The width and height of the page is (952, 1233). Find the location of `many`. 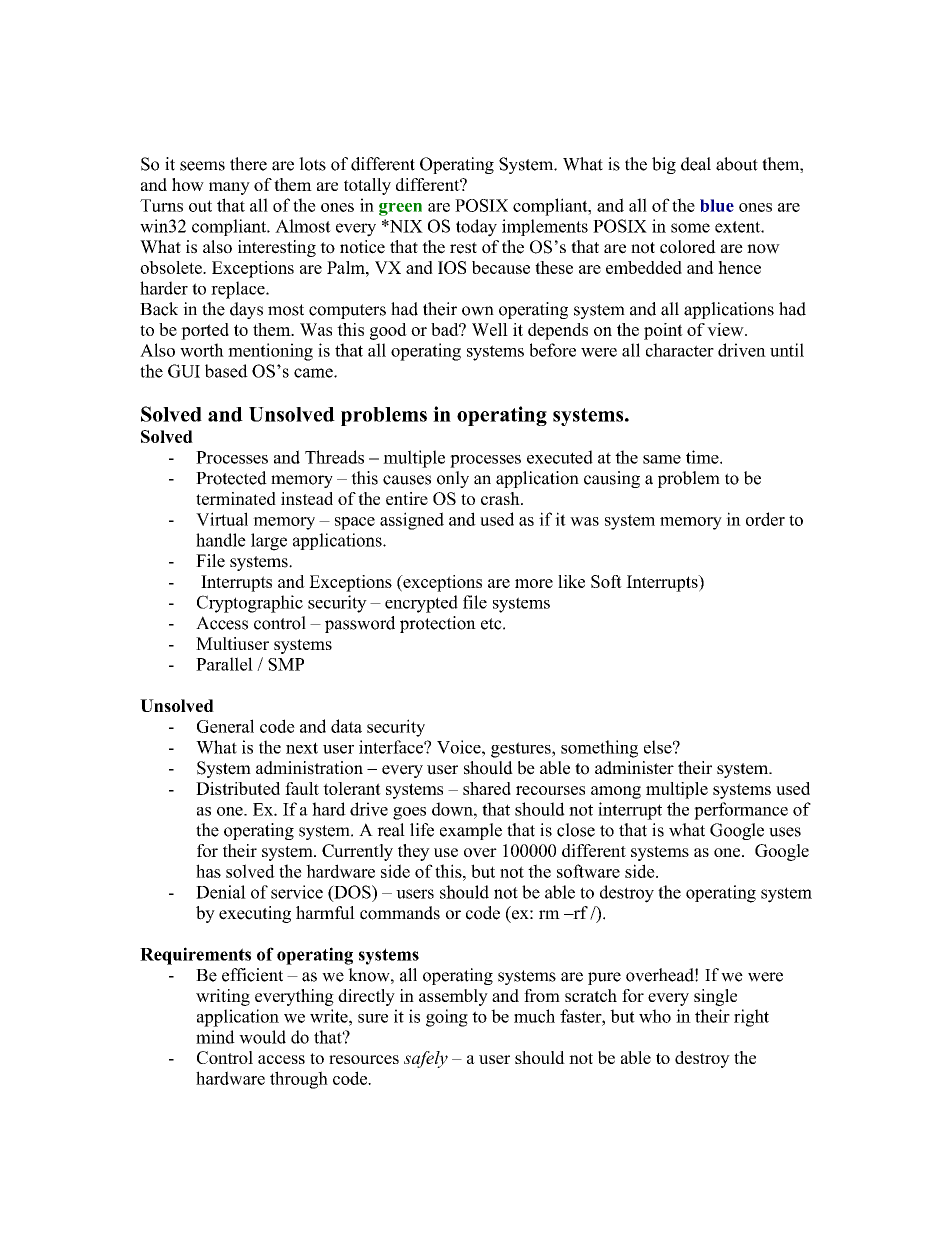

many is located at coordinates (229, 188).
